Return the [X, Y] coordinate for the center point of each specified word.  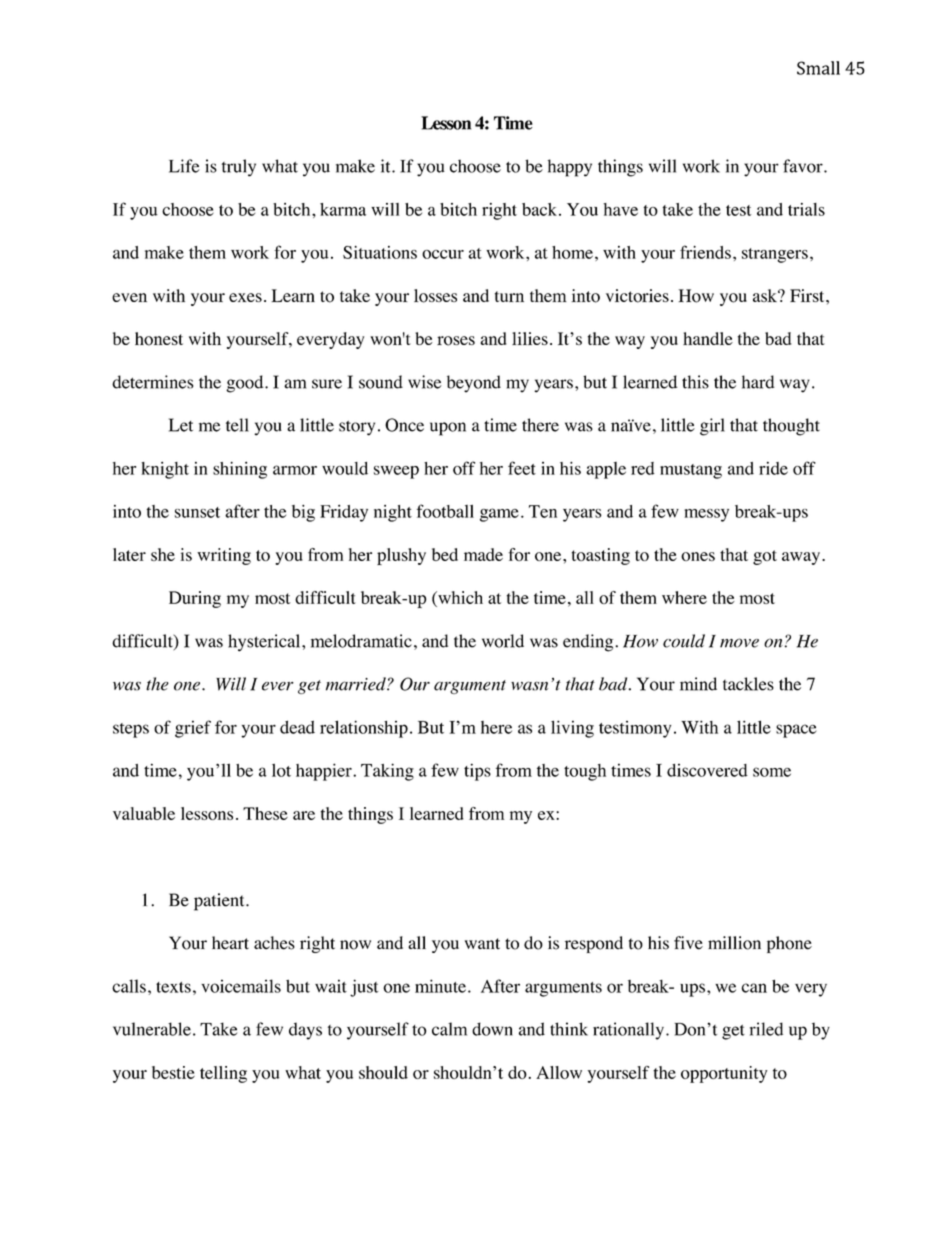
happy [570, 168]
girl [712, 427]
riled [766, 1029]
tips [477, 772]
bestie [173, 1072]
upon [448, 429]
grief [193, 729]
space [796, 731]
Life [184, 166]
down [492, 1029]
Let [181, 425]
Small [818, 68]
